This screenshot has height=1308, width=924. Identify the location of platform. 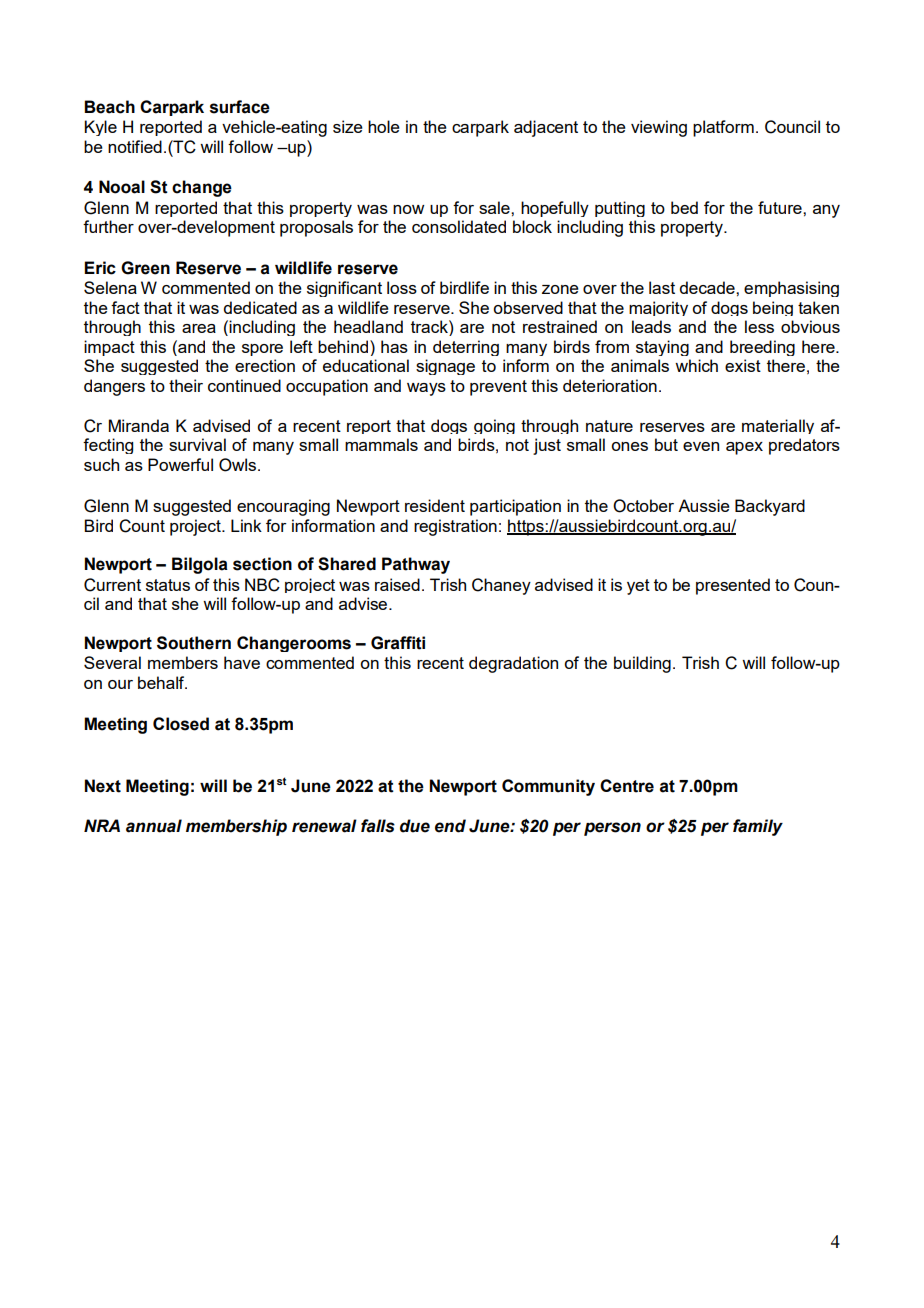
(723, 128).
